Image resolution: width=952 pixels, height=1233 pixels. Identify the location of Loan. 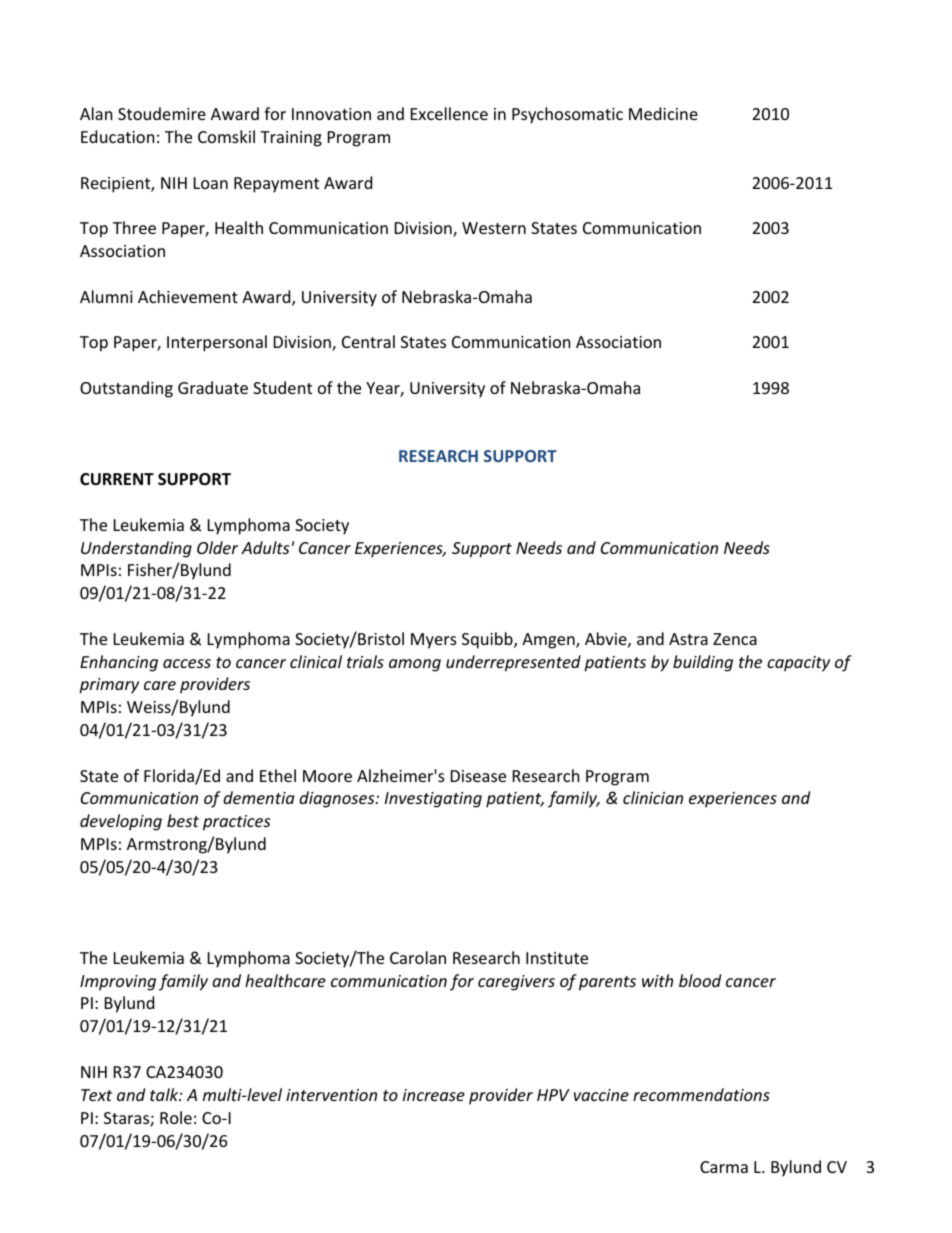
(211, 183).
